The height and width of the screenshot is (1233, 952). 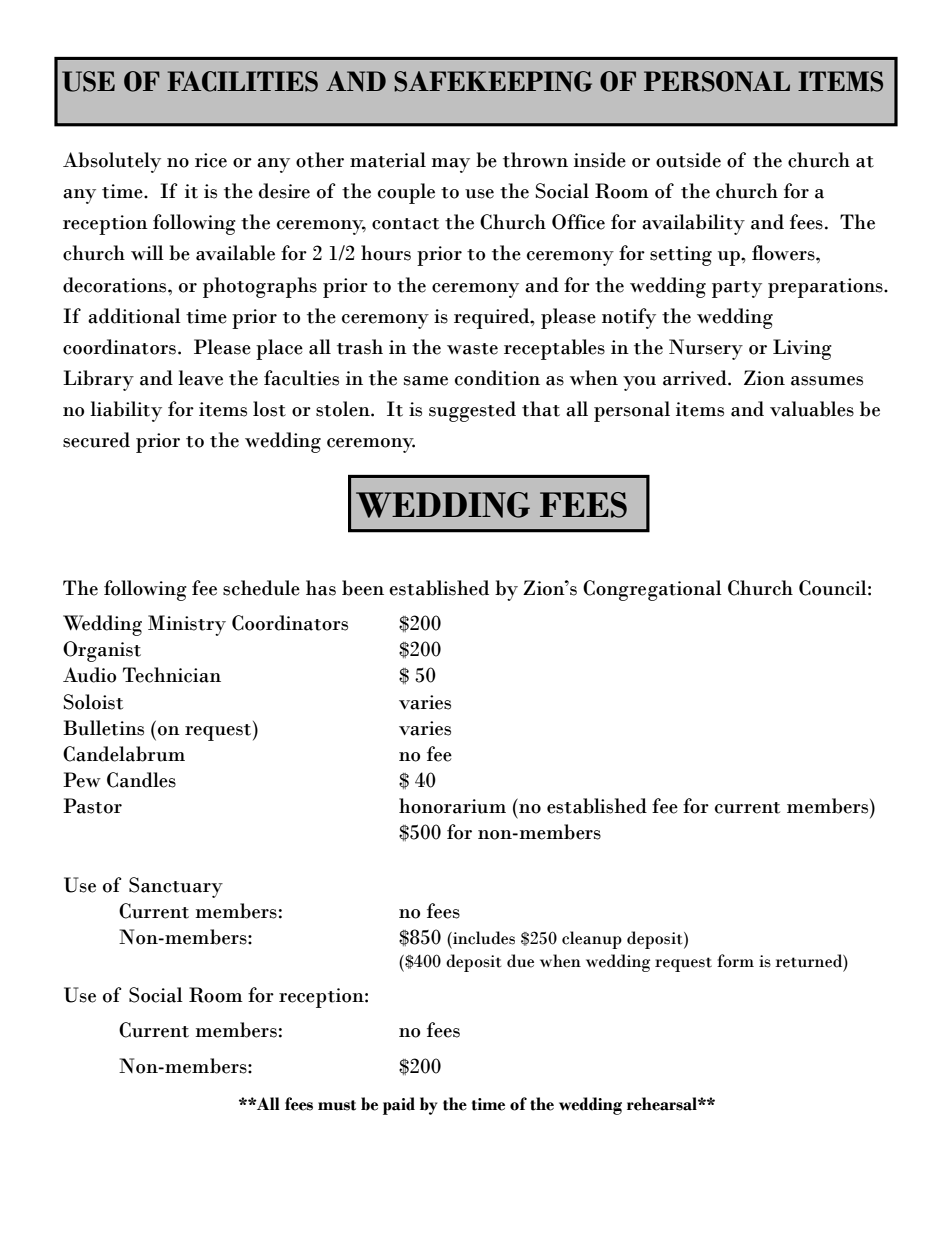 What do you see at coordinates (472, 349) in the screenshot?
I see `waste` at bounding box center [472, 349].
